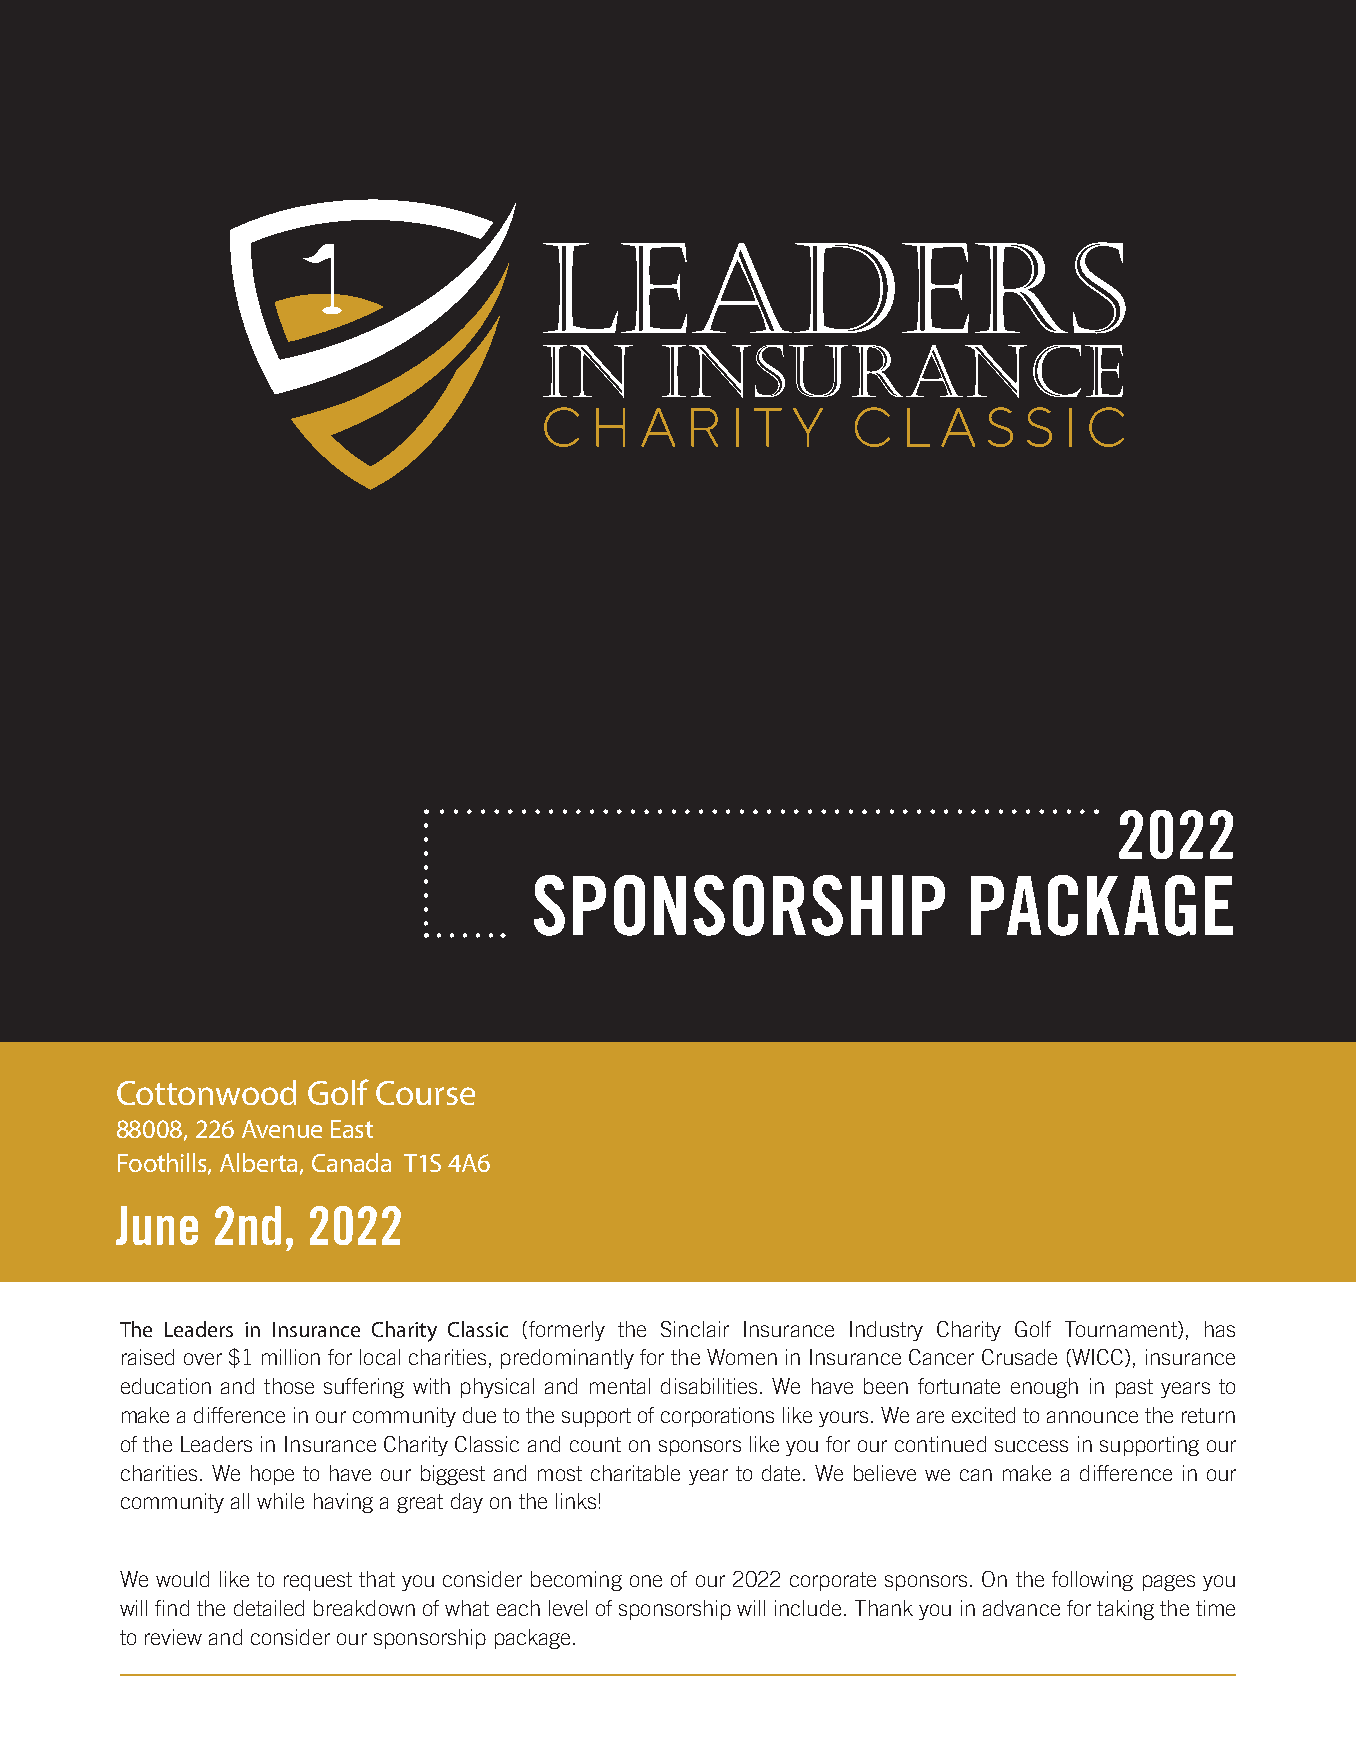 The width and height of the image is (1356, 1755). I want to click on Avenue, so click(282, 1129).
